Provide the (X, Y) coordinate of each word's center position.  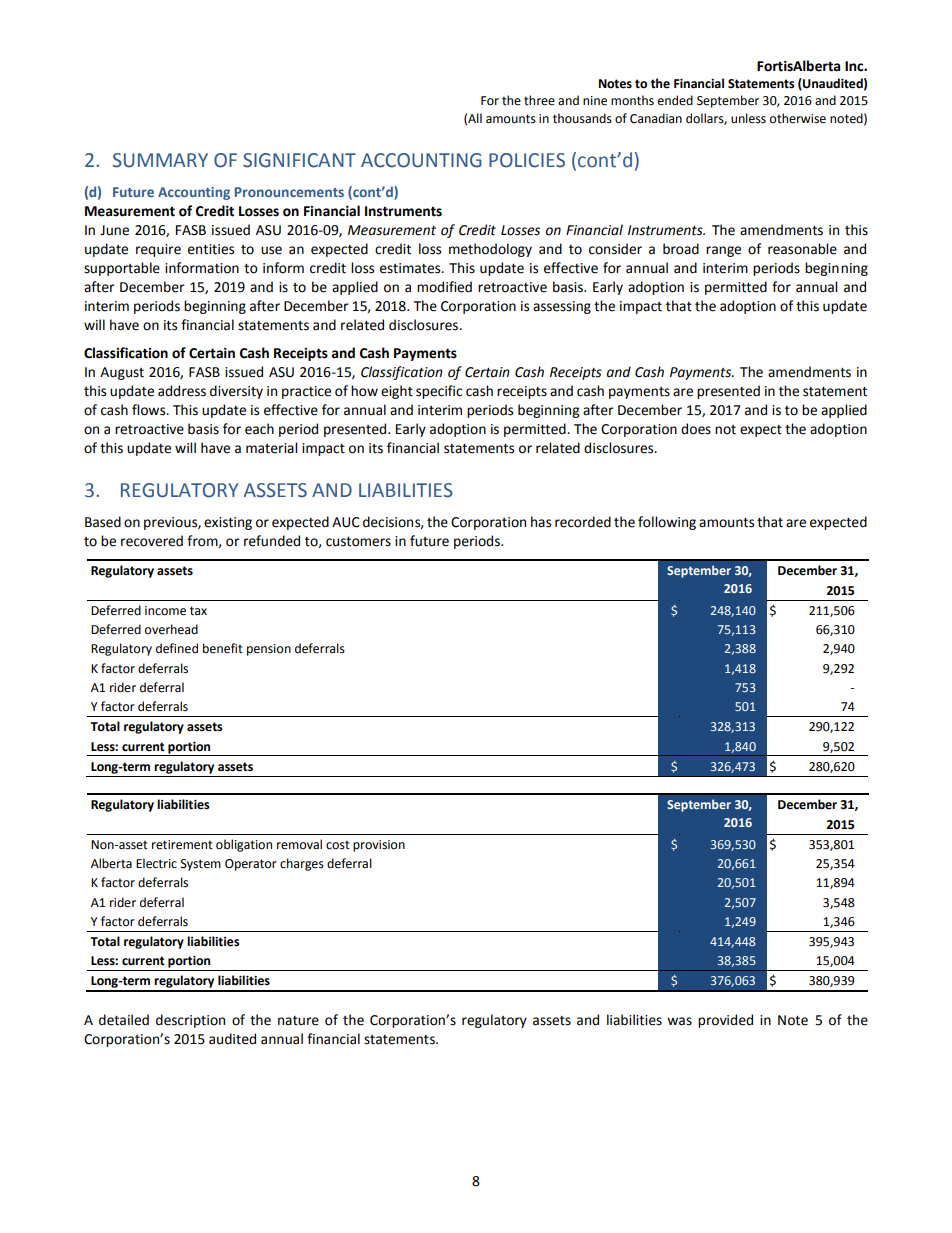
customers (358, 542)
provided (725, 1021)
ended (675, 100)
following (667, 523)
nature (298, 1021)
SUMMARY (160, 160)
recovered (152, 541)
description (190, 1021)
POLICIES (527, 160)
